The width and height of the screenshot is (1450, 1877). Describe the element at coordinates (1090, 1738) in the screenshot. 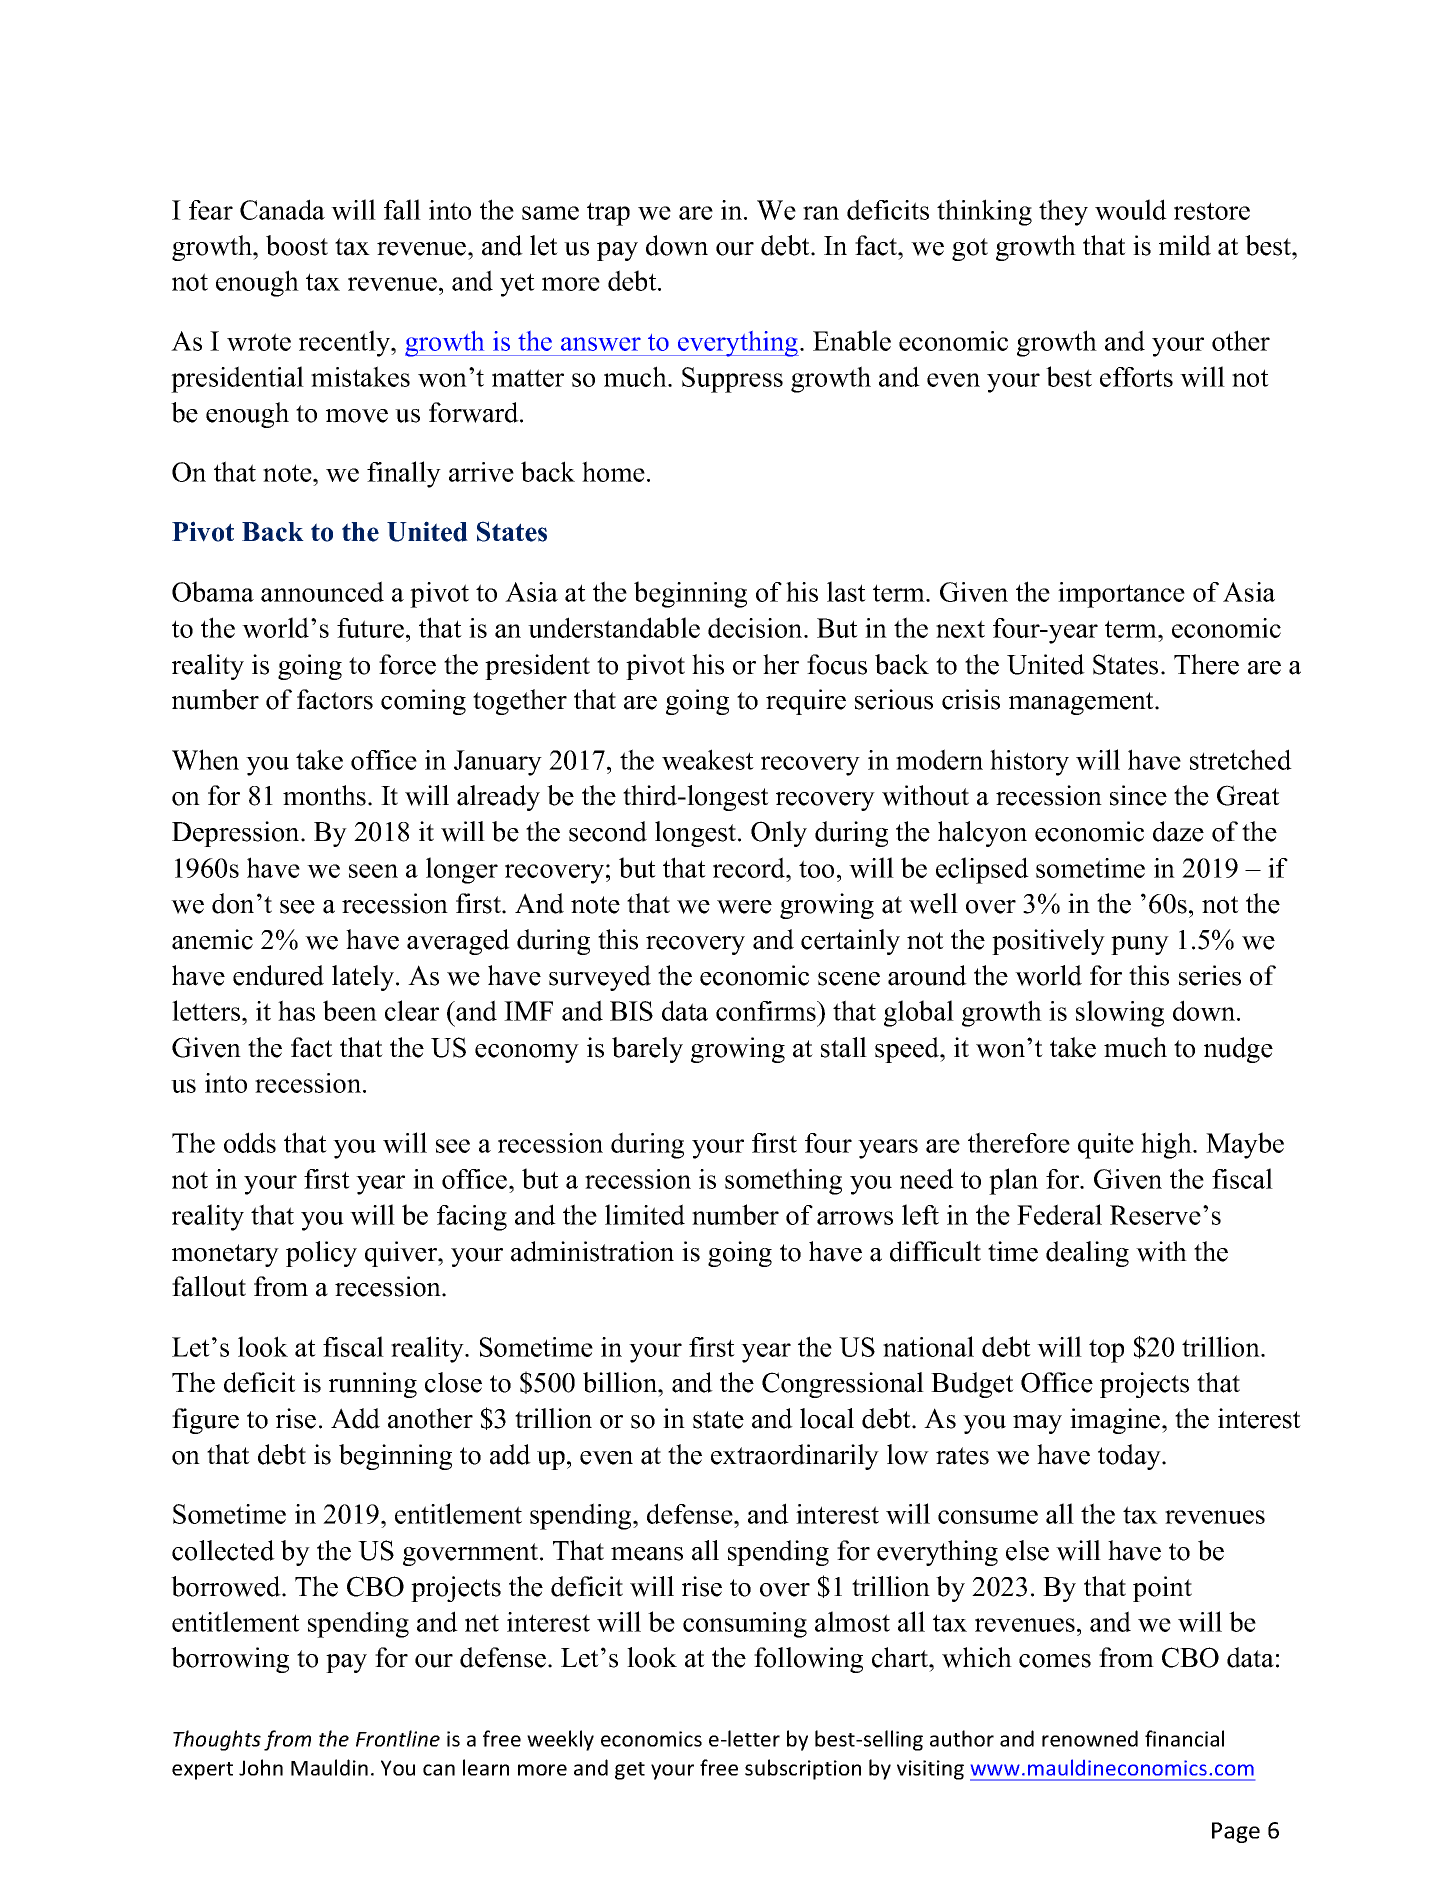

I see `renowned` at that location.
